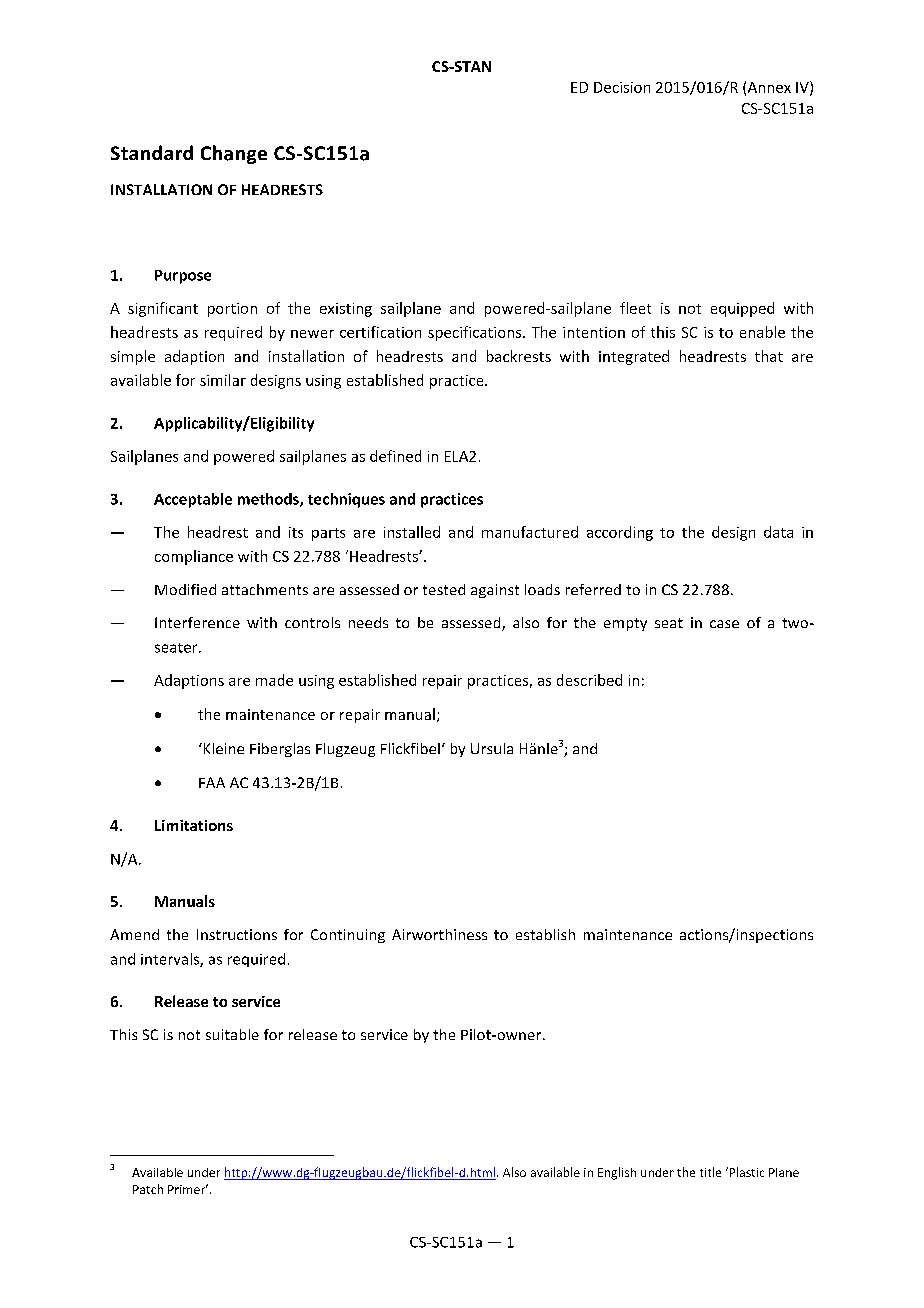 The width and height of the image is (924, 1308). Describe the element at coordinates (234, 154) in the image. I see `Change` at that location.
